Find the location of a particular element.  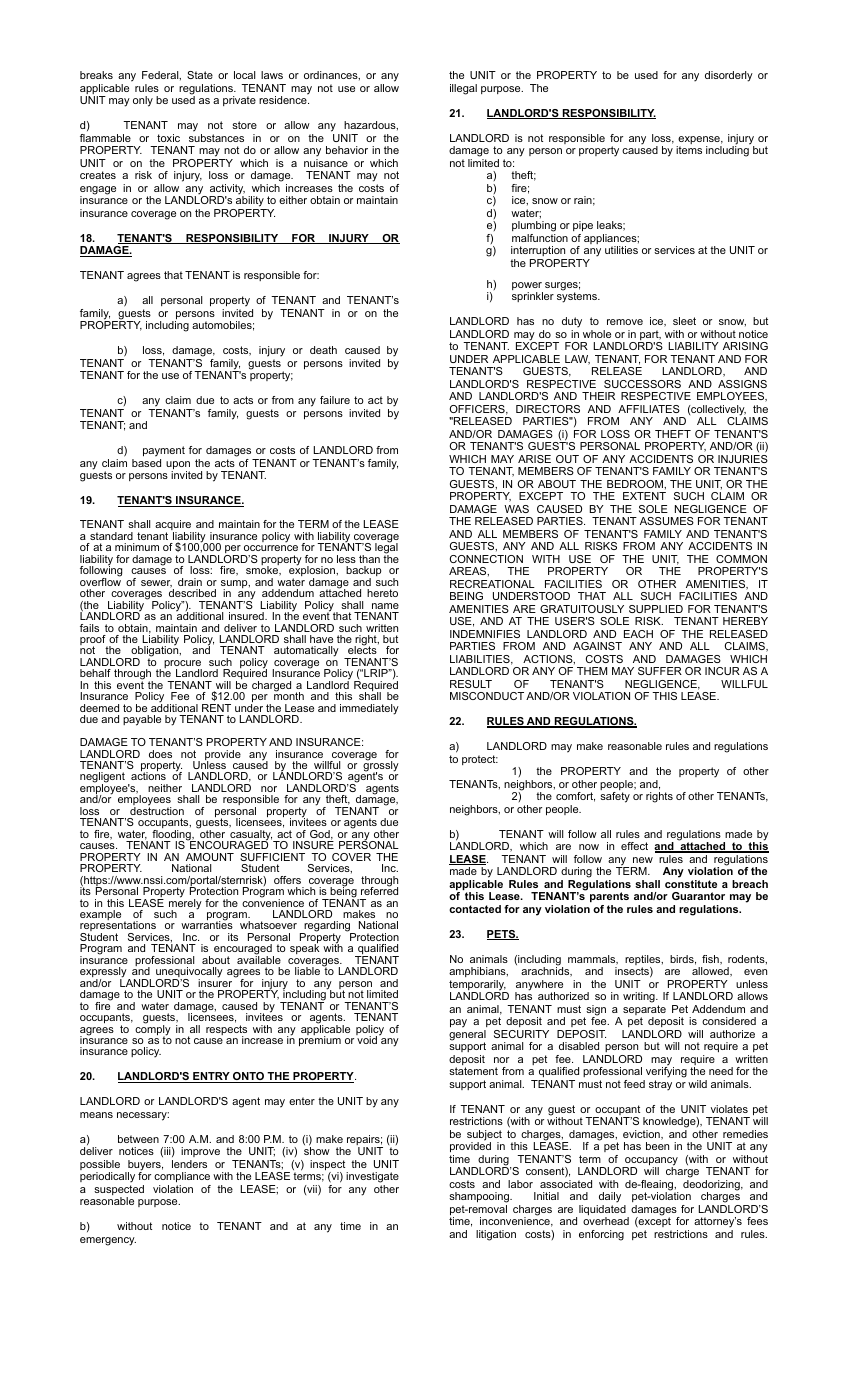

items is located at coordinates (689, 150).
